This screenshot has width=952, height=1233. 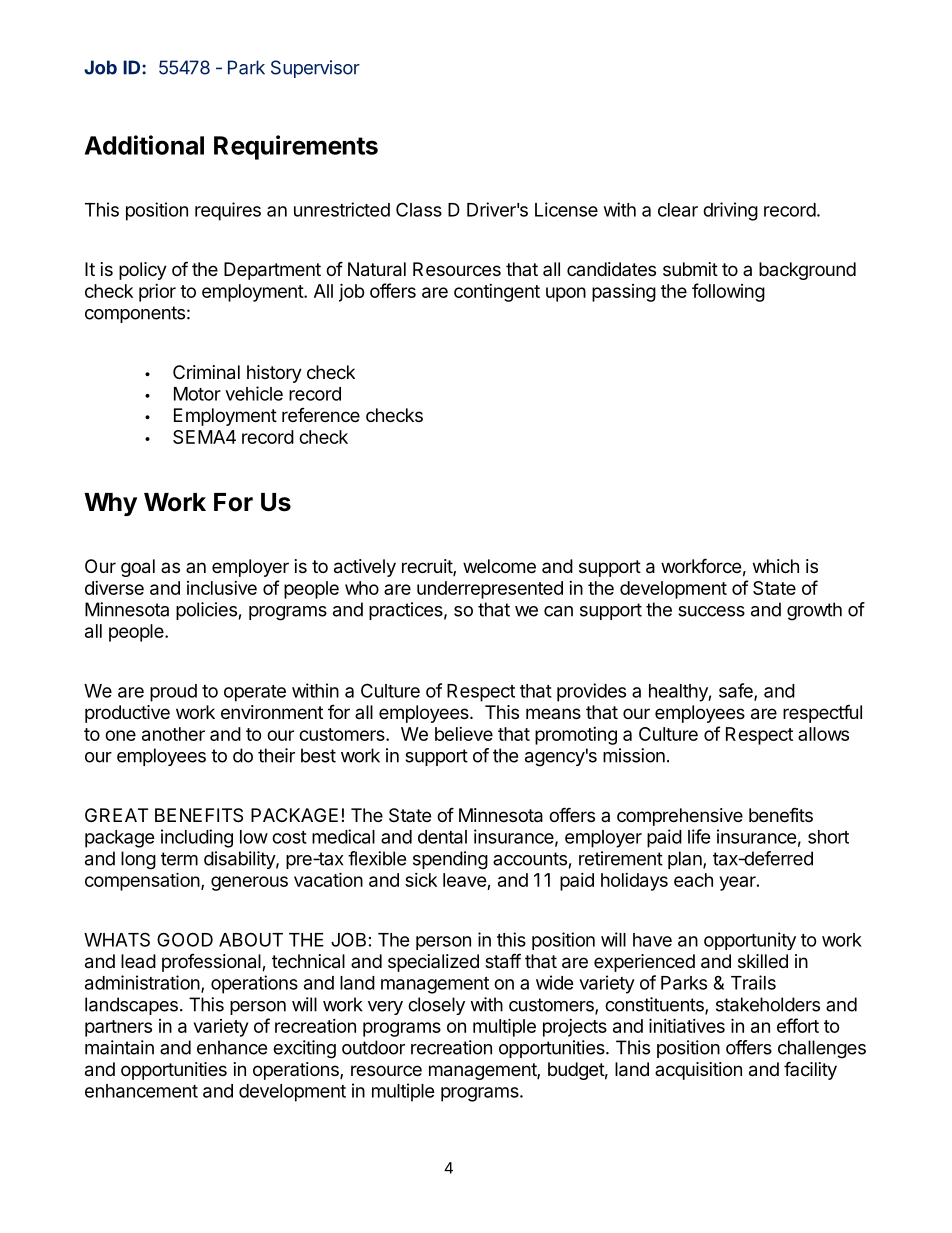 What do you see at coordinates (321, 415) in the screenshot?
I see `reference` at bounding box center [321, 415].
